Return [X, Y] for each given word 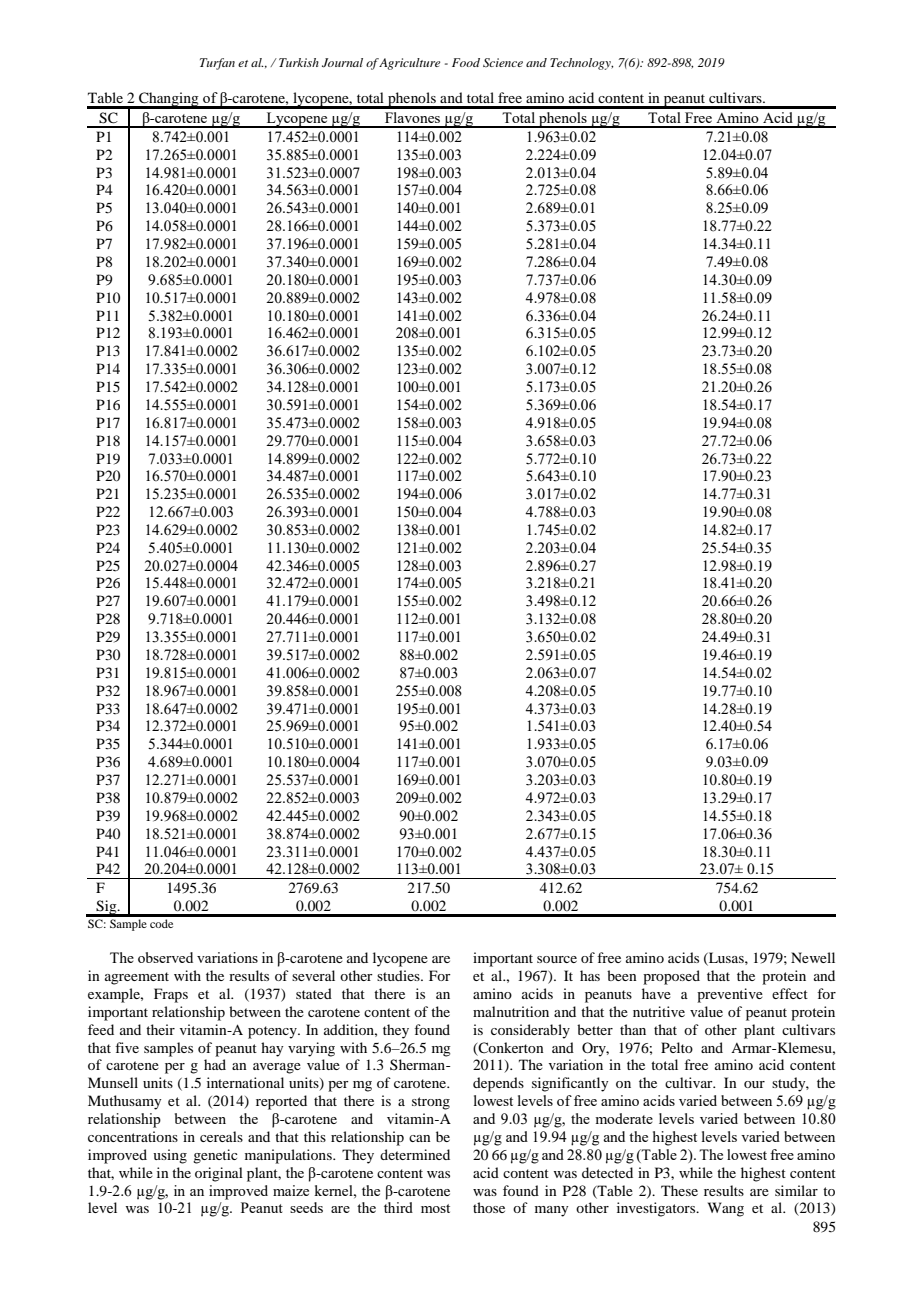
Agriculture [409, 64]
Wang [726, 1209]
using [170, 1156]
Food [466, 62]
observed [165, 957]
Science [503, 62]
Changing [169, 100]
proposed [671, 977]
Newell [813, 957]
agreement [137, 978]
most [435, 1208]
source [557, 959]
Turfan [217, 64]
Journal [342, 63]
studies [399, 975]
